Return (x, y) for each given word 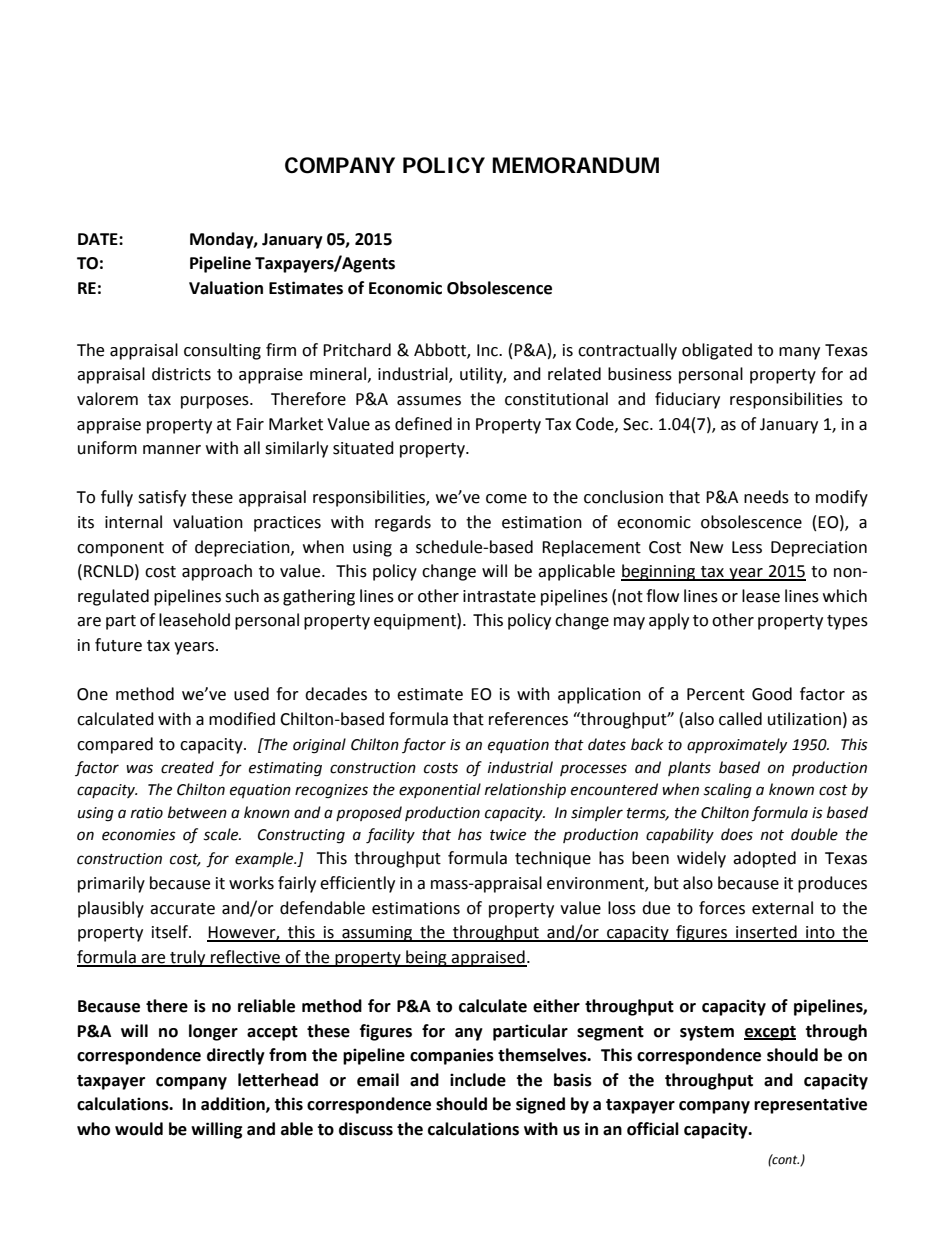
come (506, 499)
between (197, 812)
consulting (222, 351)
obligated (717, 351)
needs (766, 497)
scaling (727, 791)
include (478, 1080)
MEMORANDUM (576, 165)
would (139, 1129)
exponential (440, 790)
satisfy (162, 498)
